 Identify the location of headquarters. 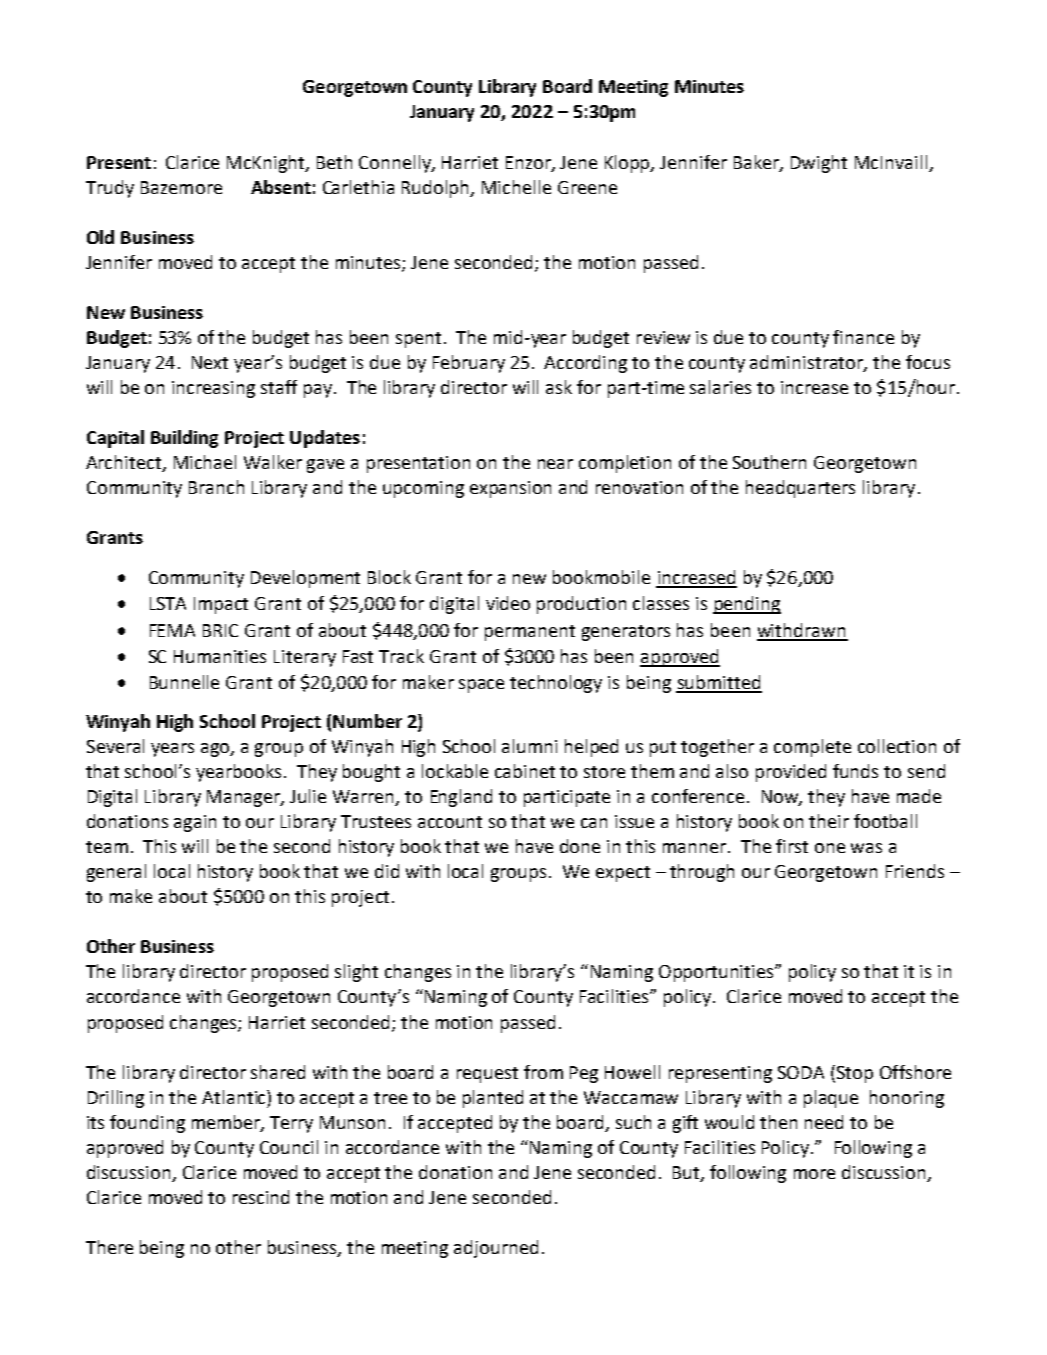
(800, 489).
